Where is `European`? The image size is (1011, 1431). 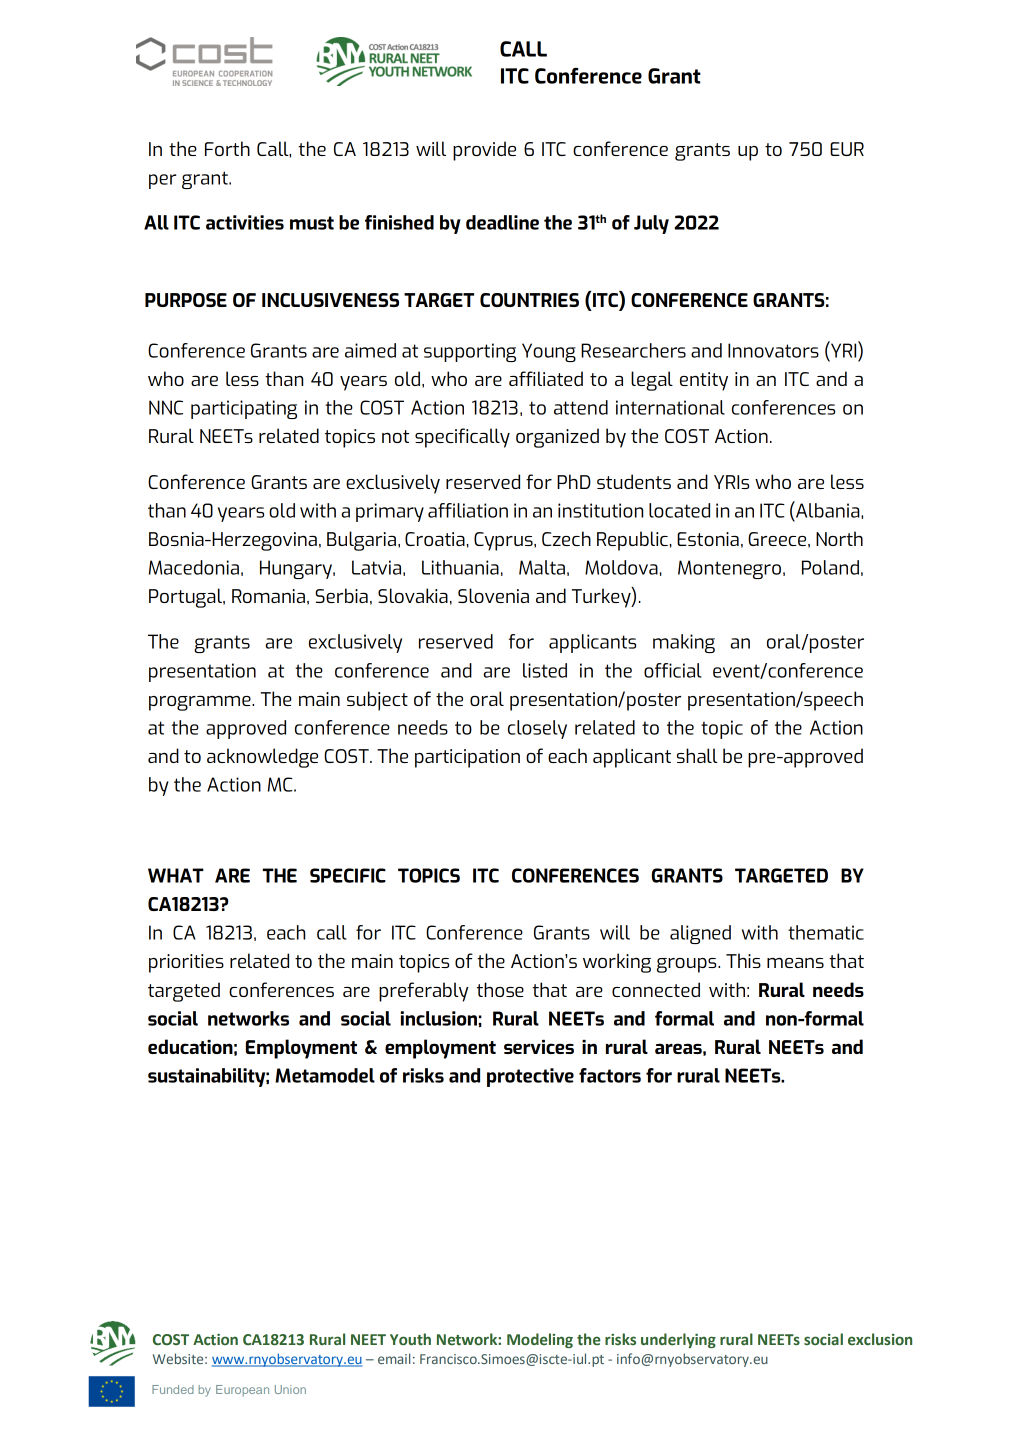
European is located at coordinates (242, 1391).
